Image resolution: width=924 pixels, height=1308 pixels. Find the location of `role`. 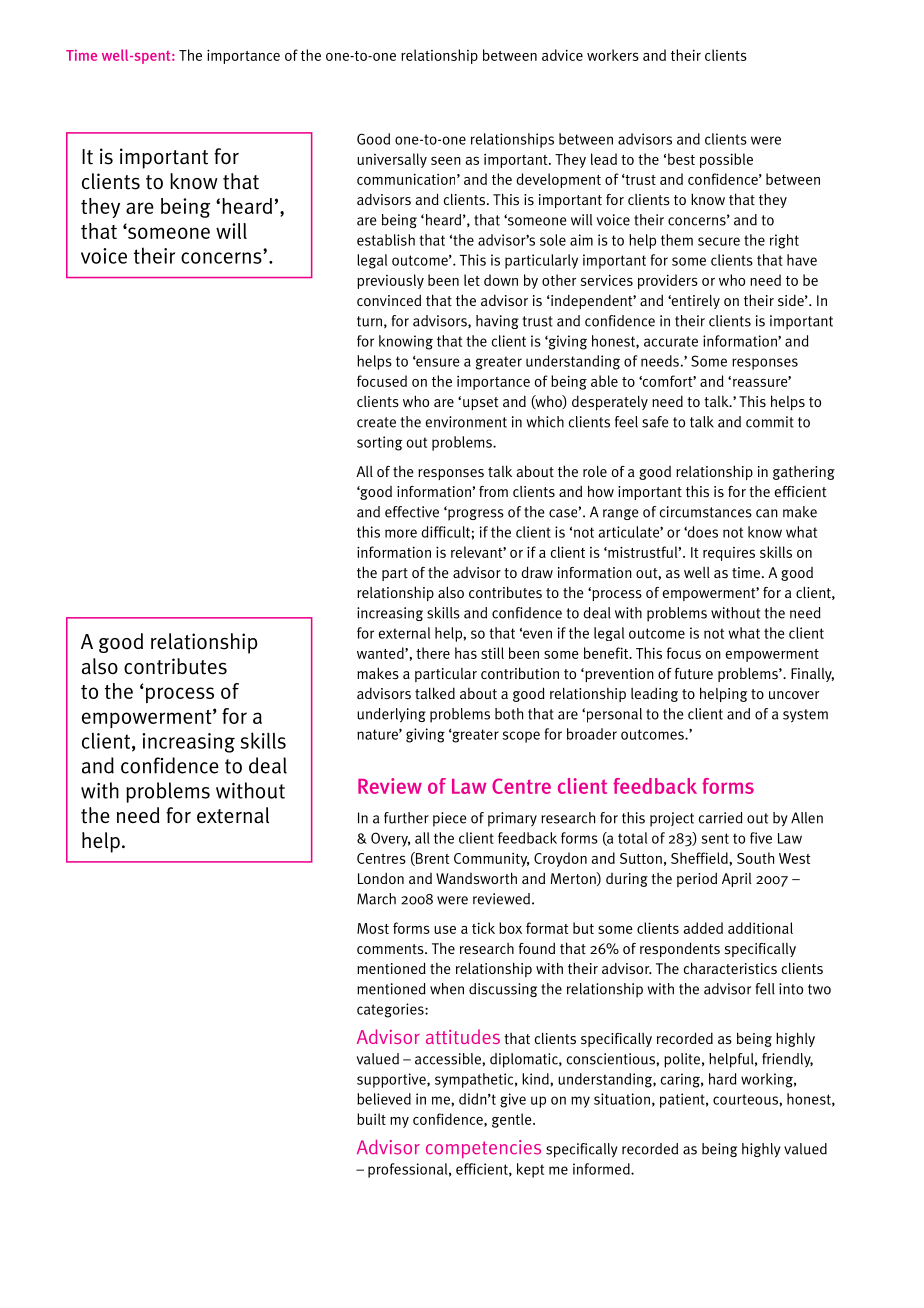

role is located at coordinates (595, 471).
